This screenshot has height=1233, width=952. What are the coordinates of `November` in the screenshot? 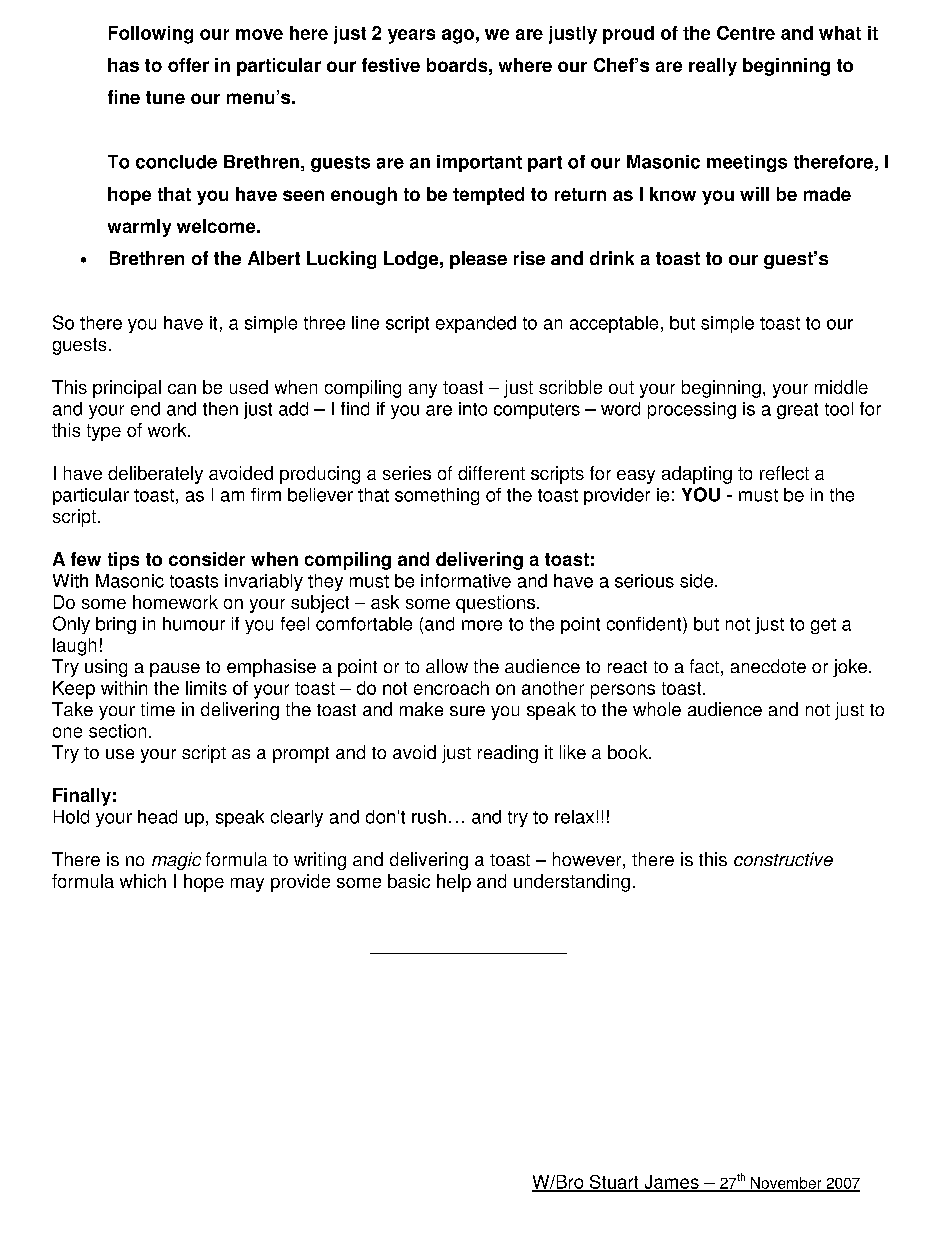 It's located at (786, 1184).
